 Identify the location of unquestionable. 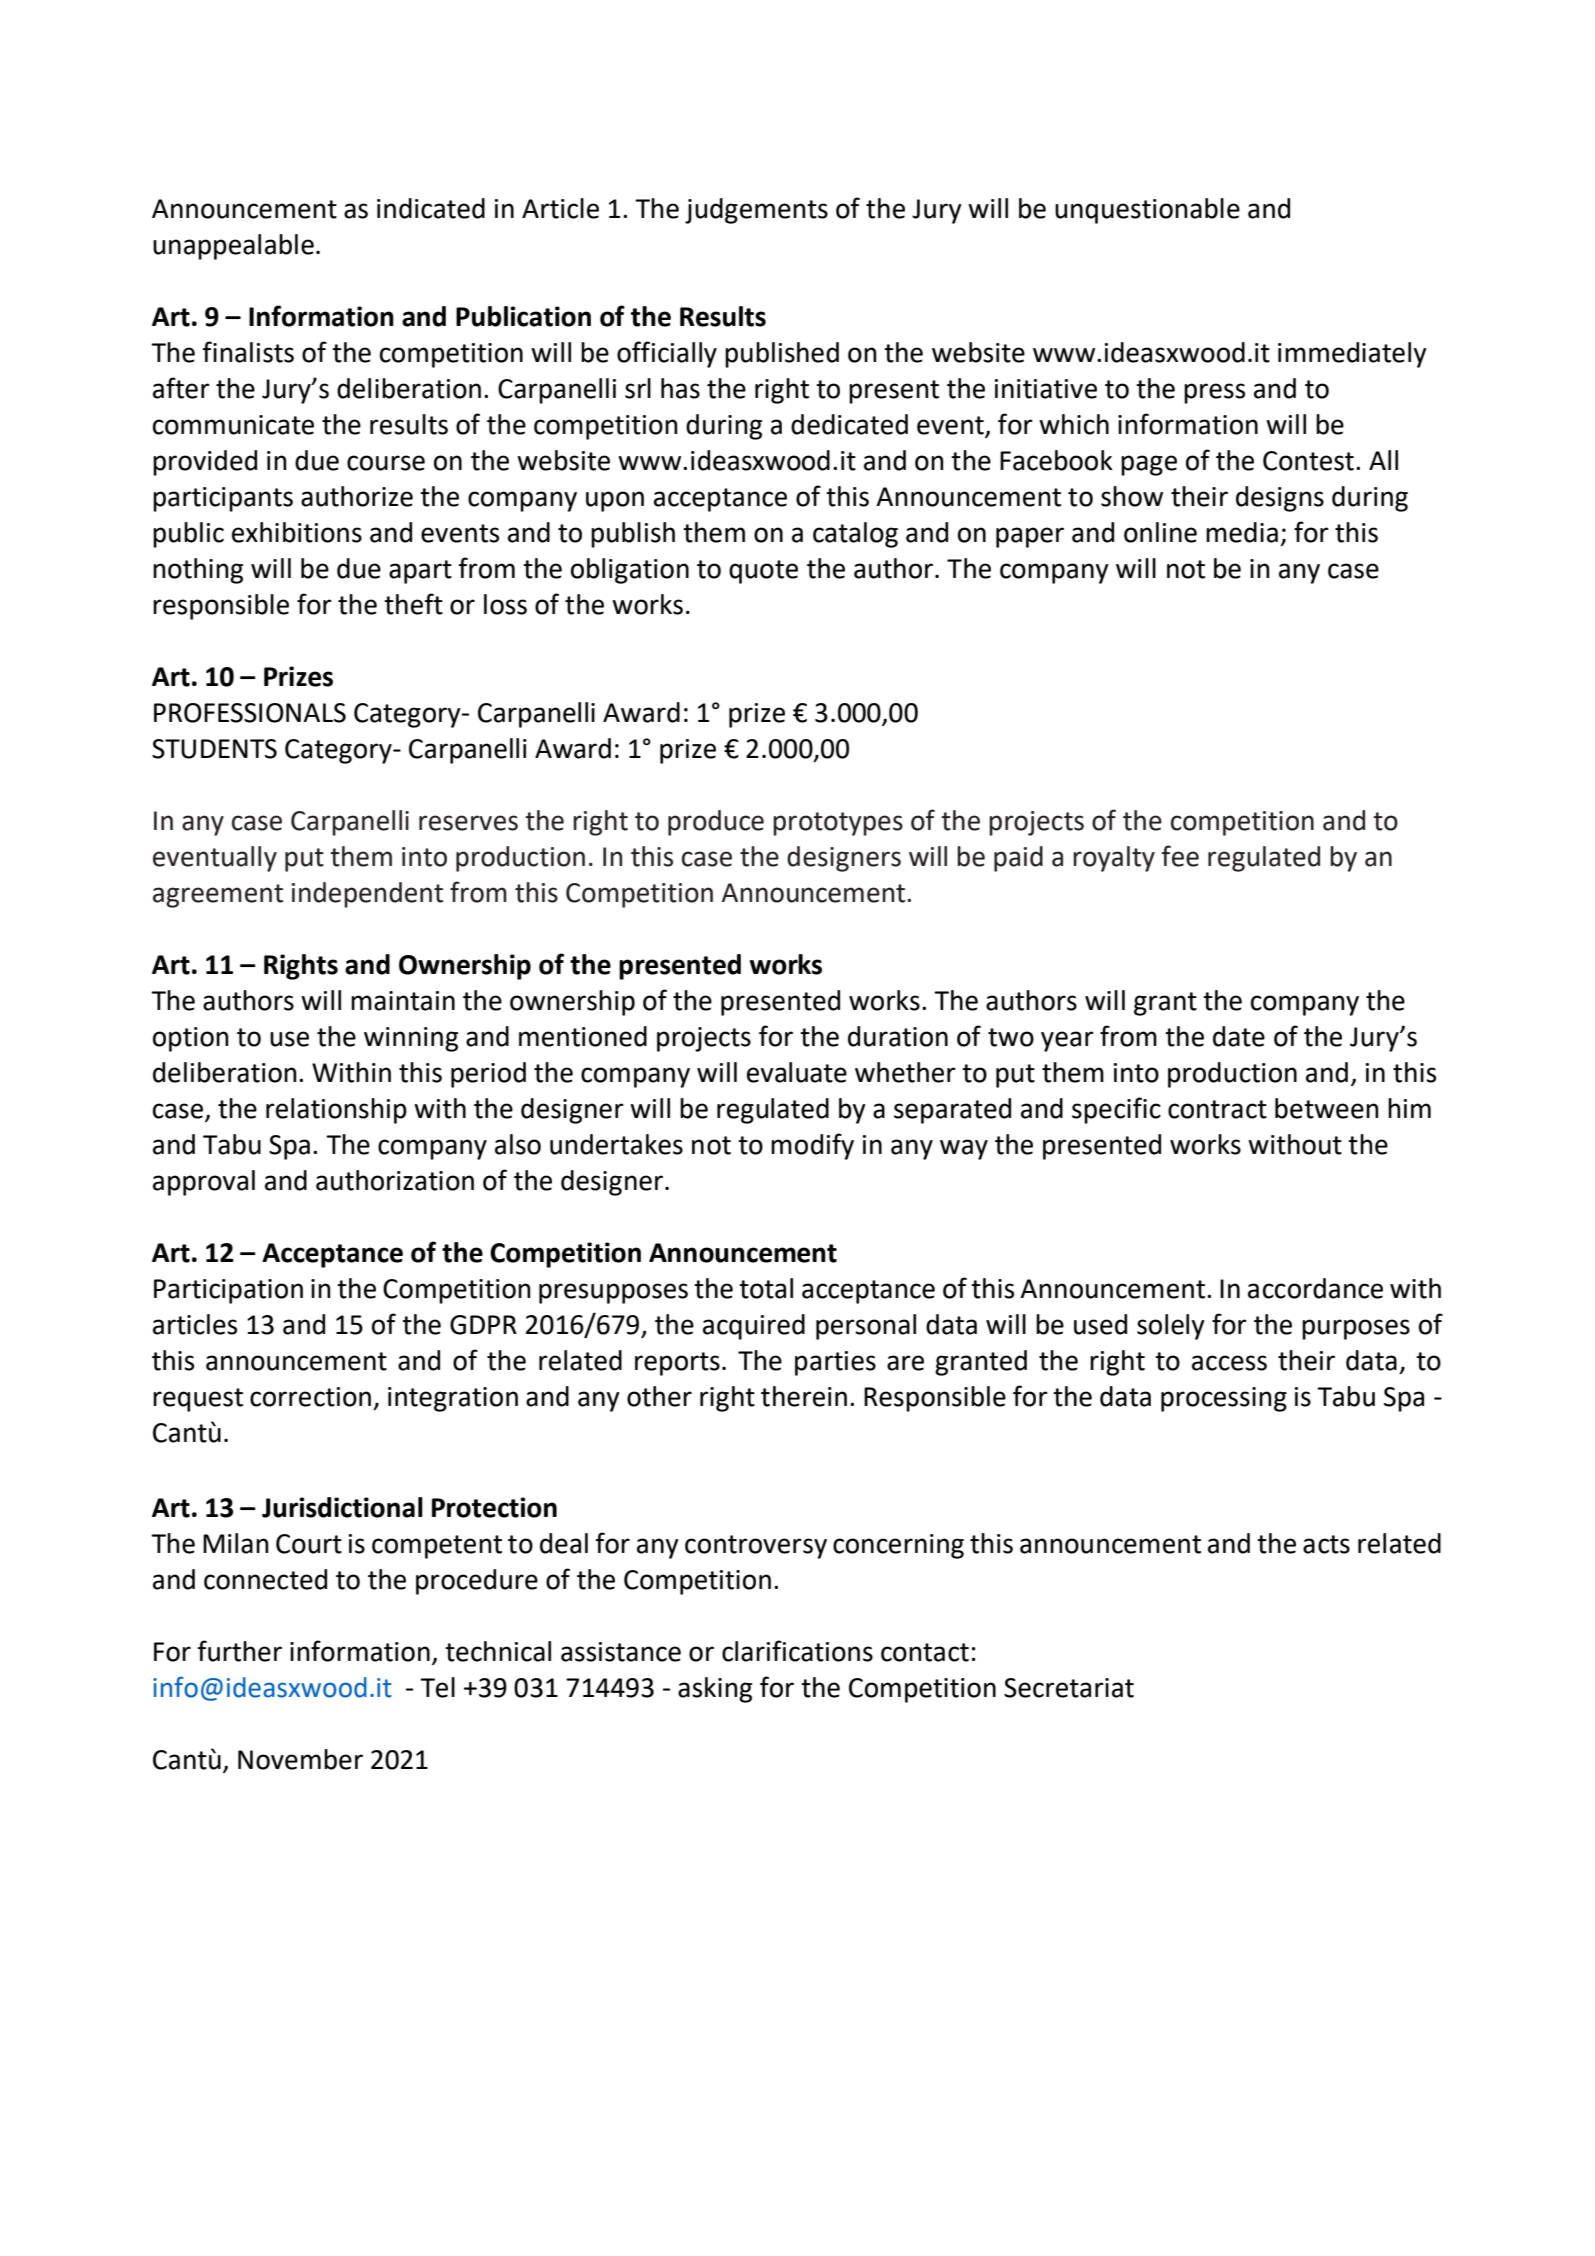
(1147, 211).
